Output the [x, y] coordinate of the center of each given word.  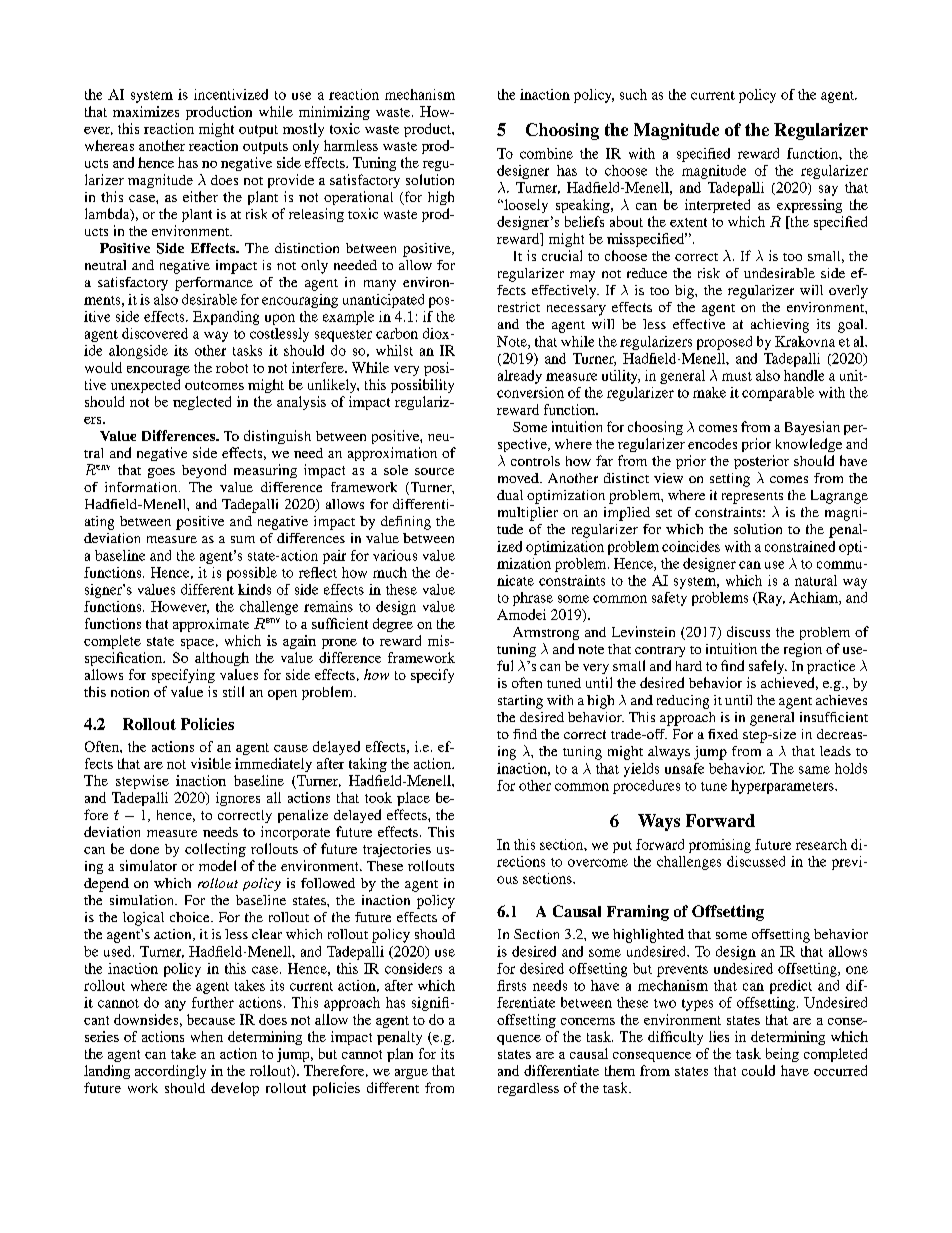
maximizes [146, 111]
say [828, 190]
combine [546, 153]
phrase [533, 599]
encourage [158, 371]
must [737, 376]
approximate [211, 625]
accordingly [170, 1072]
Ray [770, 599]
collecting [215, 850]
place [413, 799]
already [520, 377]
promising [720, 846]
